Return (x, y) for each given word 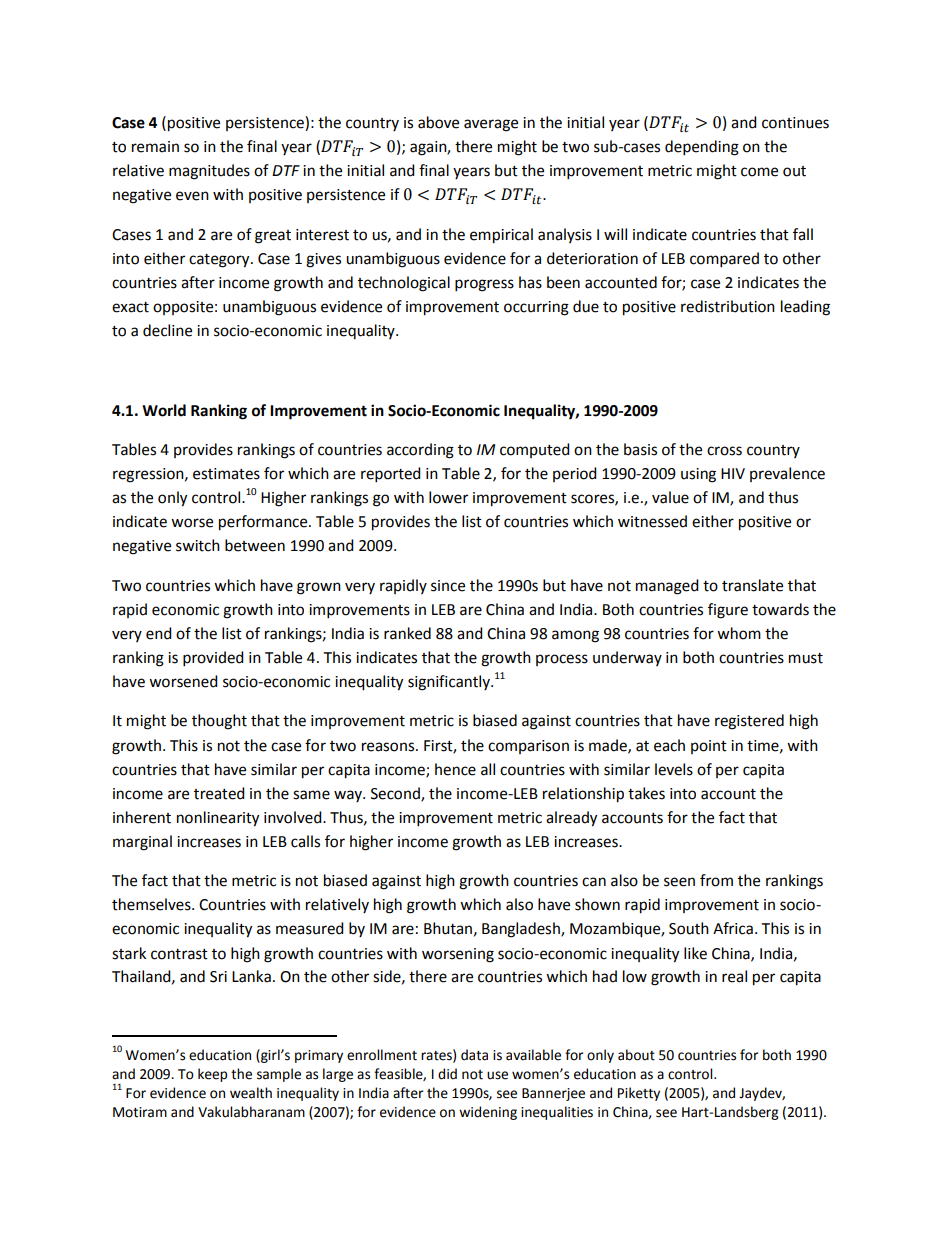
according (420, 451)
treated (219, 793)
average (491, 125)
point (709, 747)
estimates (226, 474)
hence (455, 769)
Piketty (639, 1094)
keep (212, 1075)
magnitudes (209, 172)
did (447, 1074)
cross (724, 451)
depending (702, 148)
